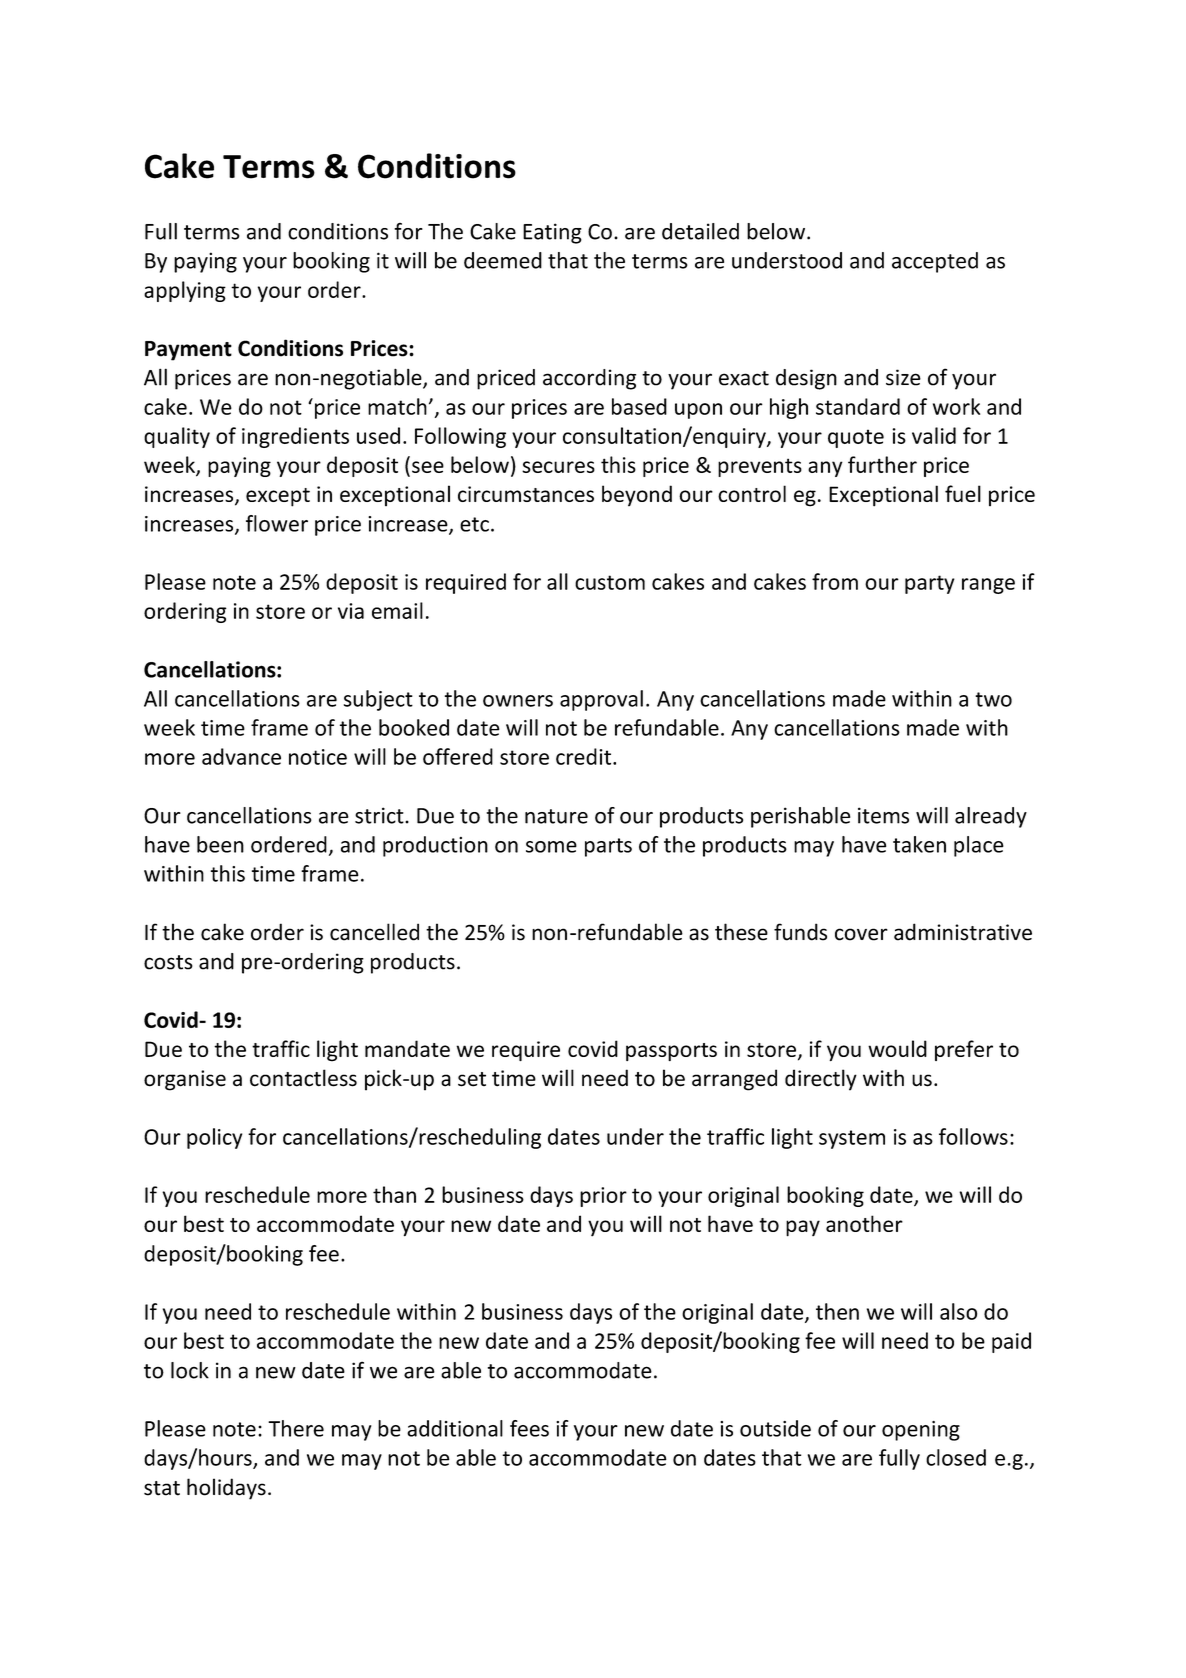 Image resolution: width=1186 pixels, height=1678 pixels. I want to click on There, so click(296, 1428).
